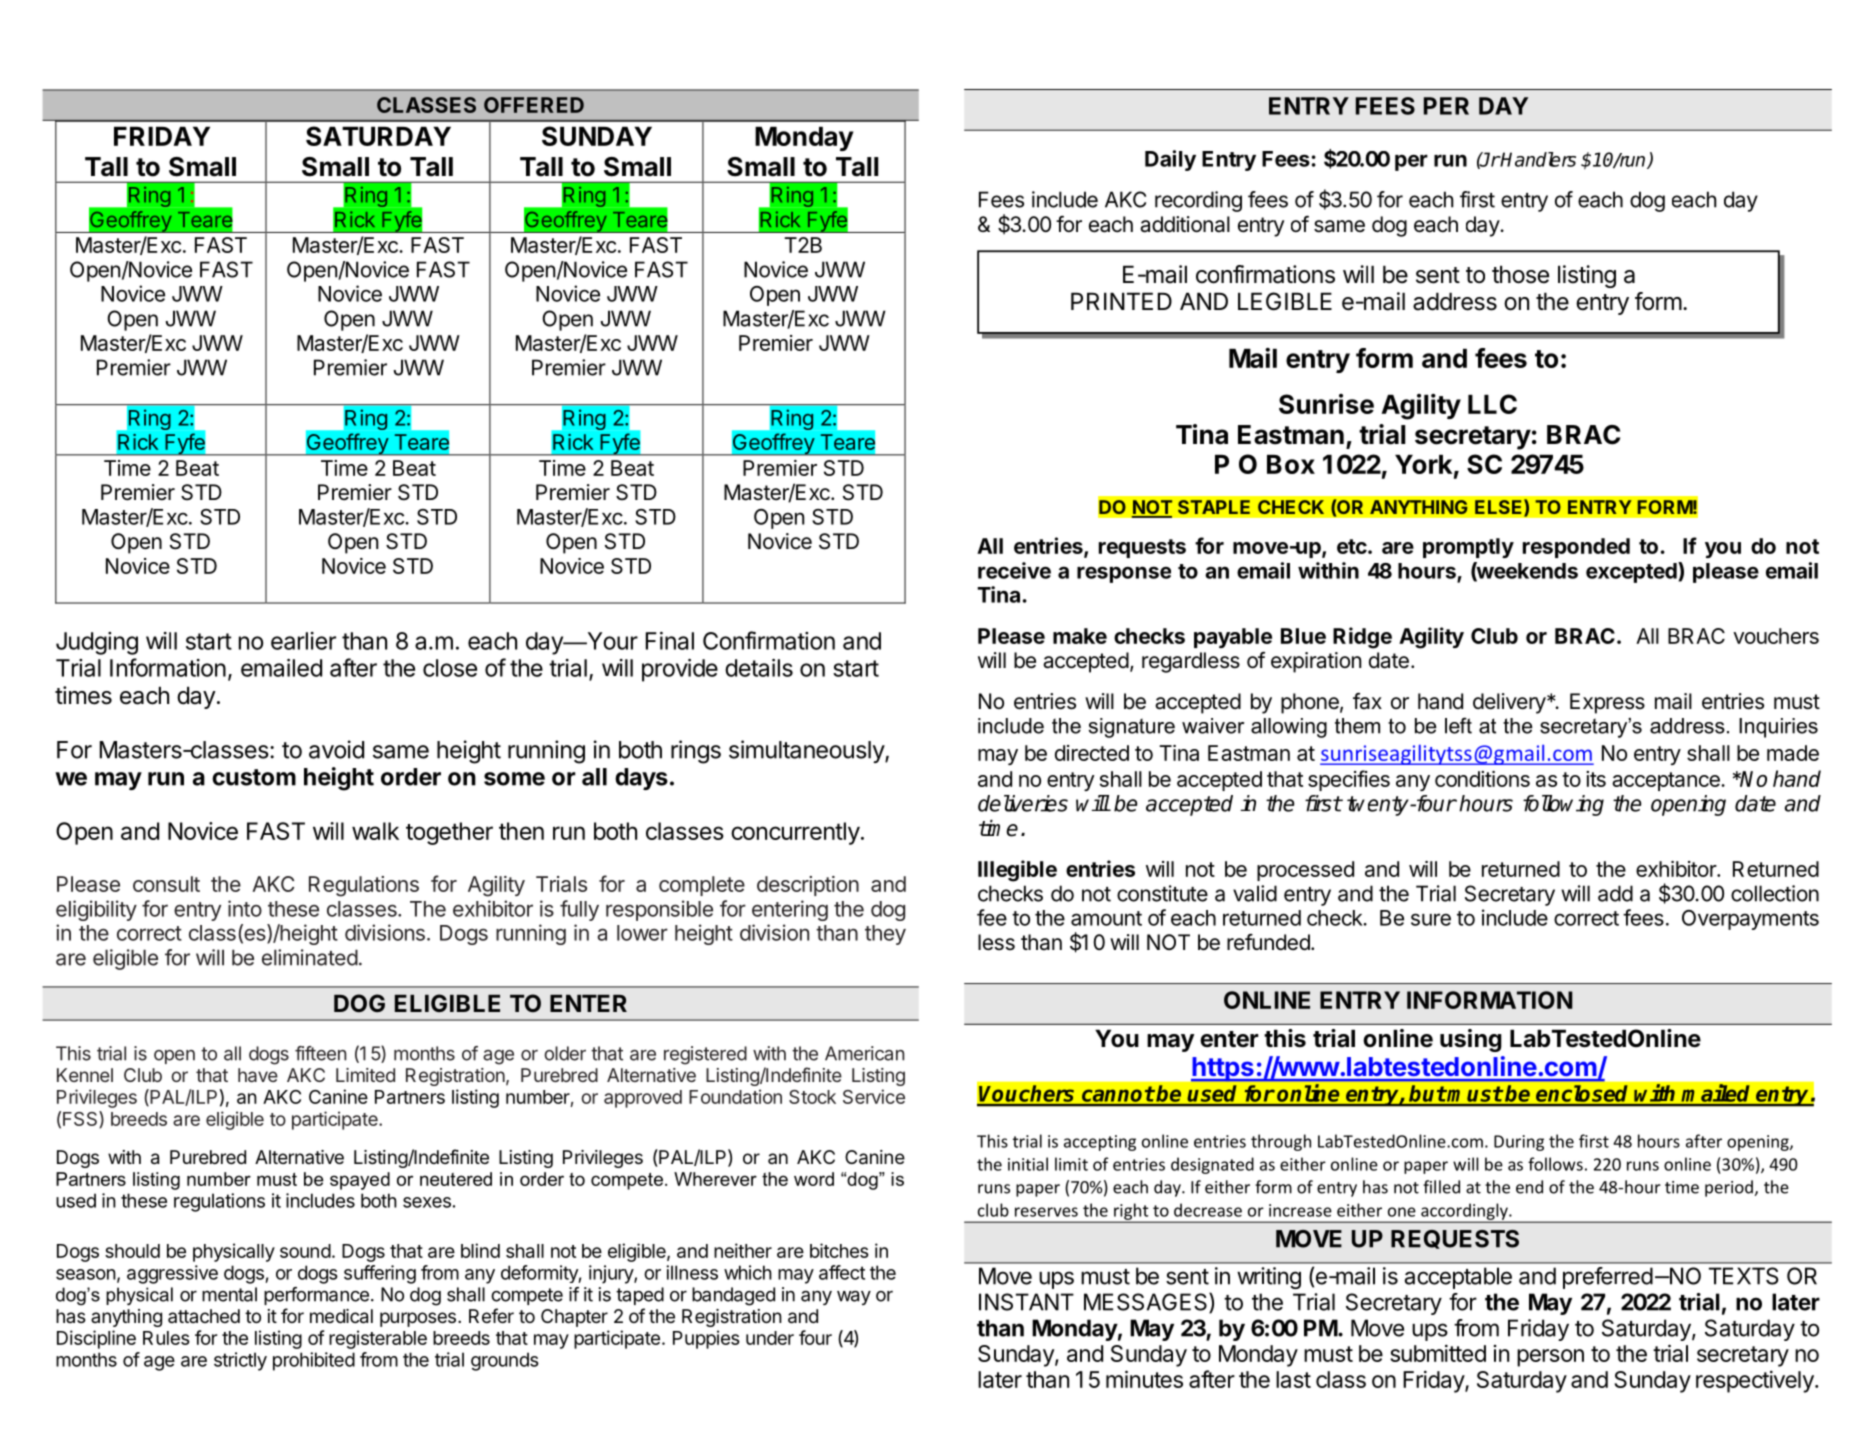  Describe the element at coordinates (1492, 404) in the screenshot. I see `LLC` at that location.
